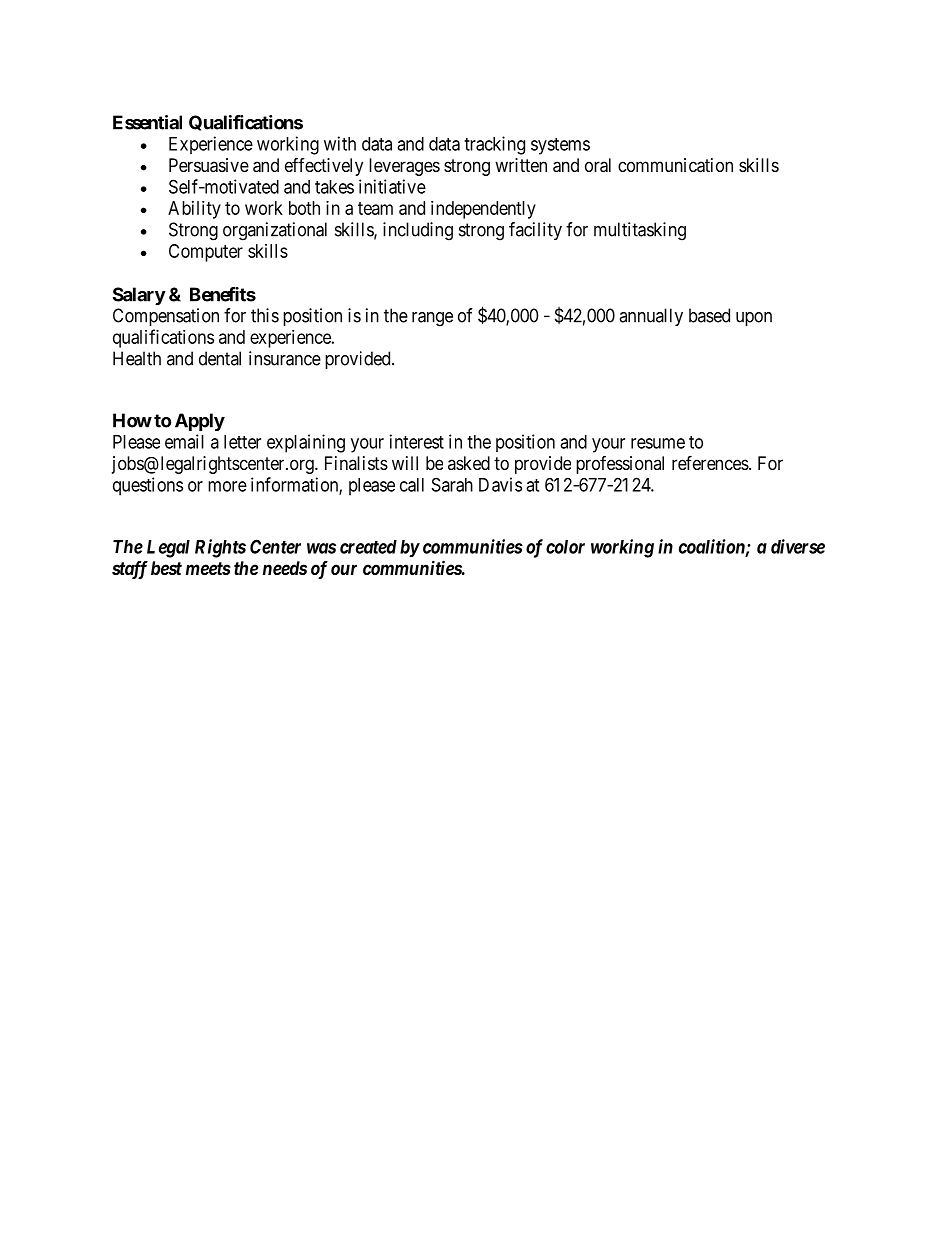 This page has height=1233, width=952. I want to click on resume, so click(658, 443).
